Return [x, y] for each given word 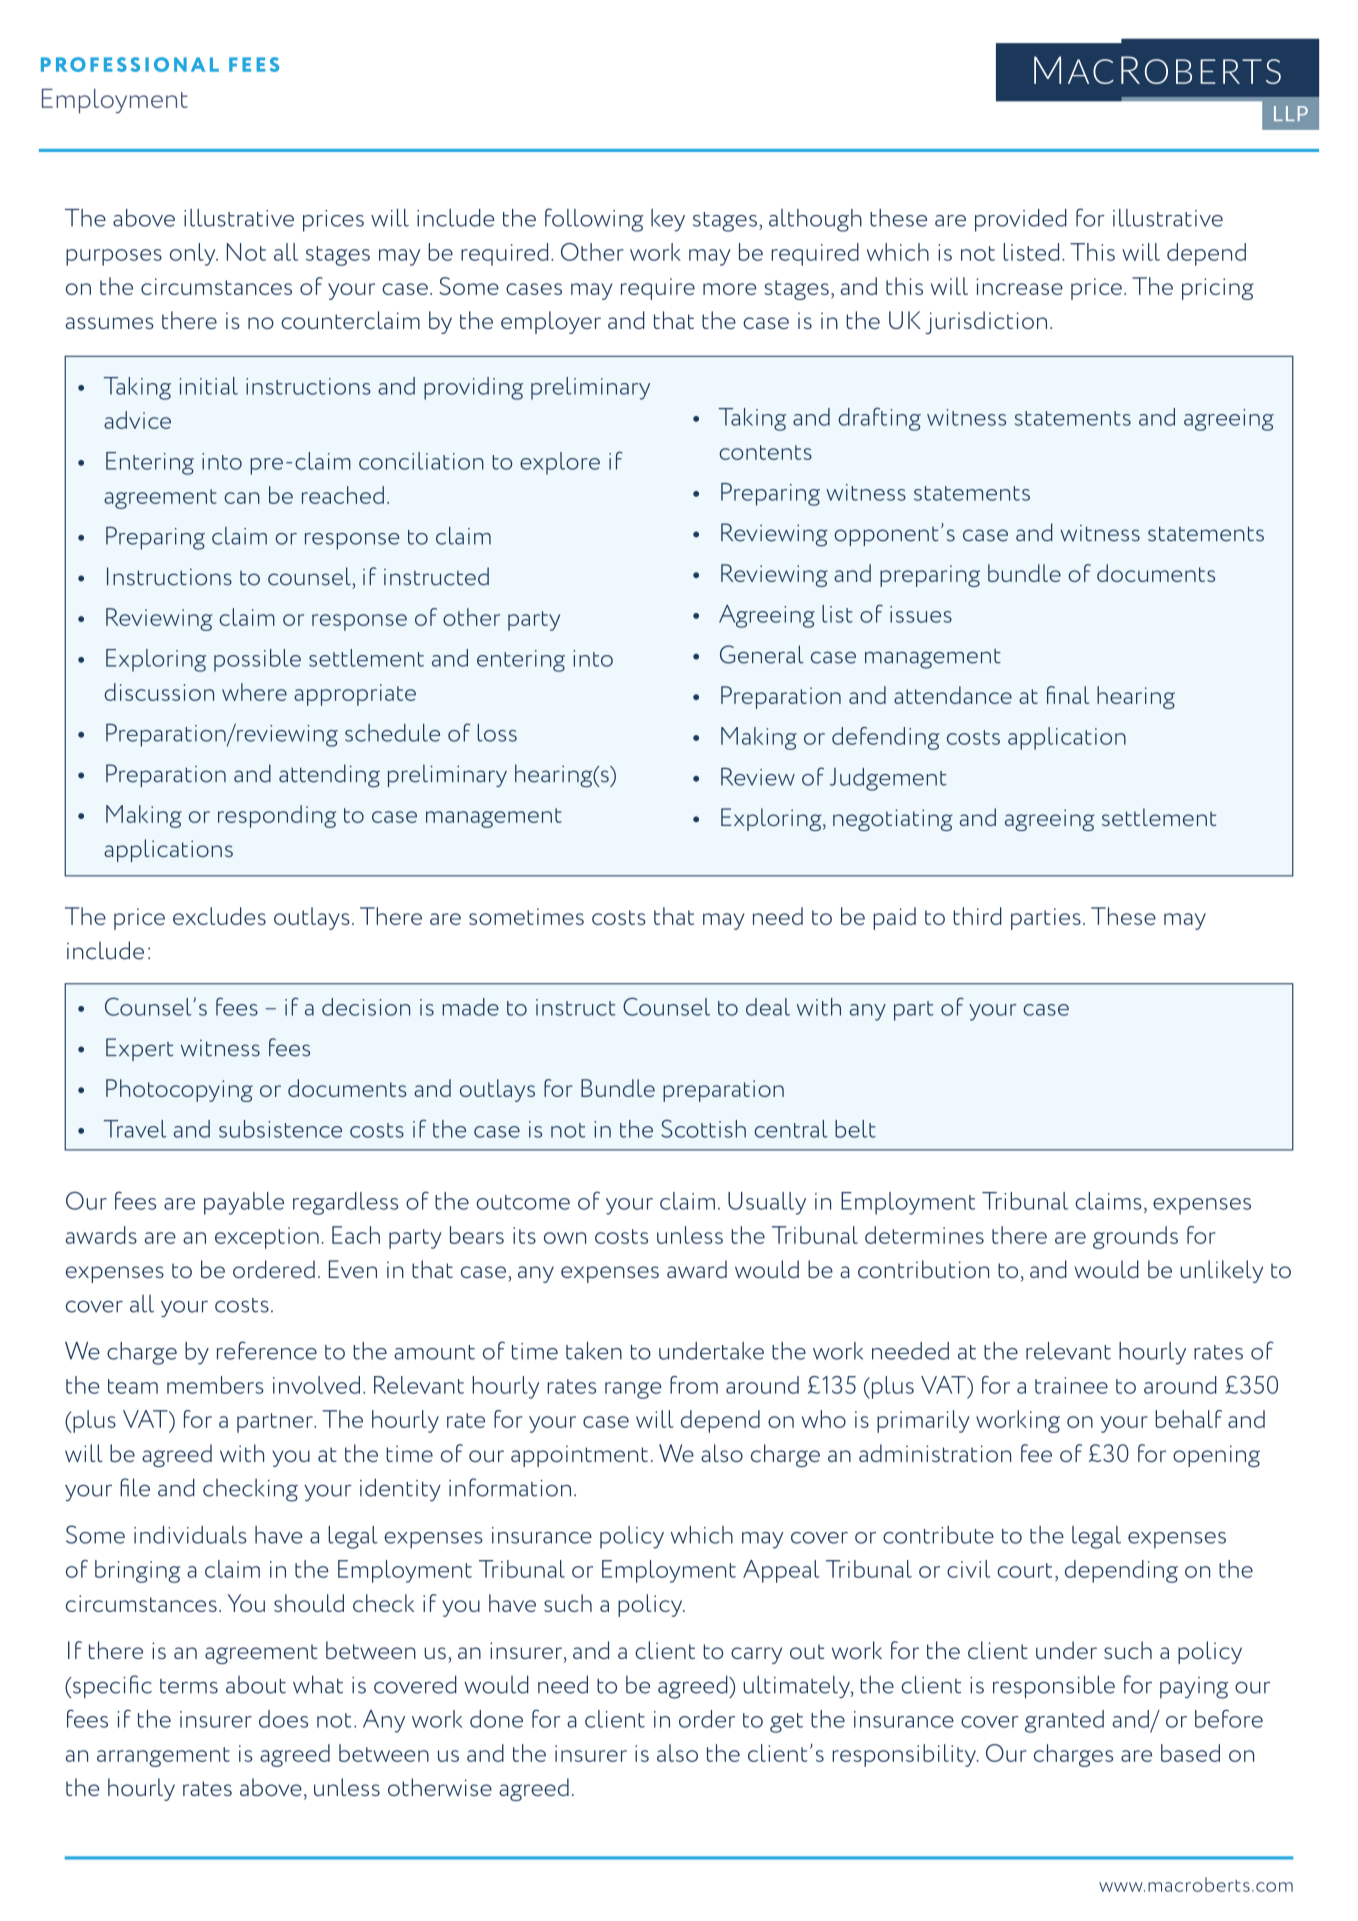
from [694, 1385]
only [194, 254]
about [256, 1685]
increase [1019, 286]
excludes [219, 916]
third [977, 916]
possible [257, 660]
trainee [1071, 1385]
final [1068, 695]
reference [267, 1350]
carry [756, 1655]
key [668, 220]
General [762, 654]
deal [768, 1007]
